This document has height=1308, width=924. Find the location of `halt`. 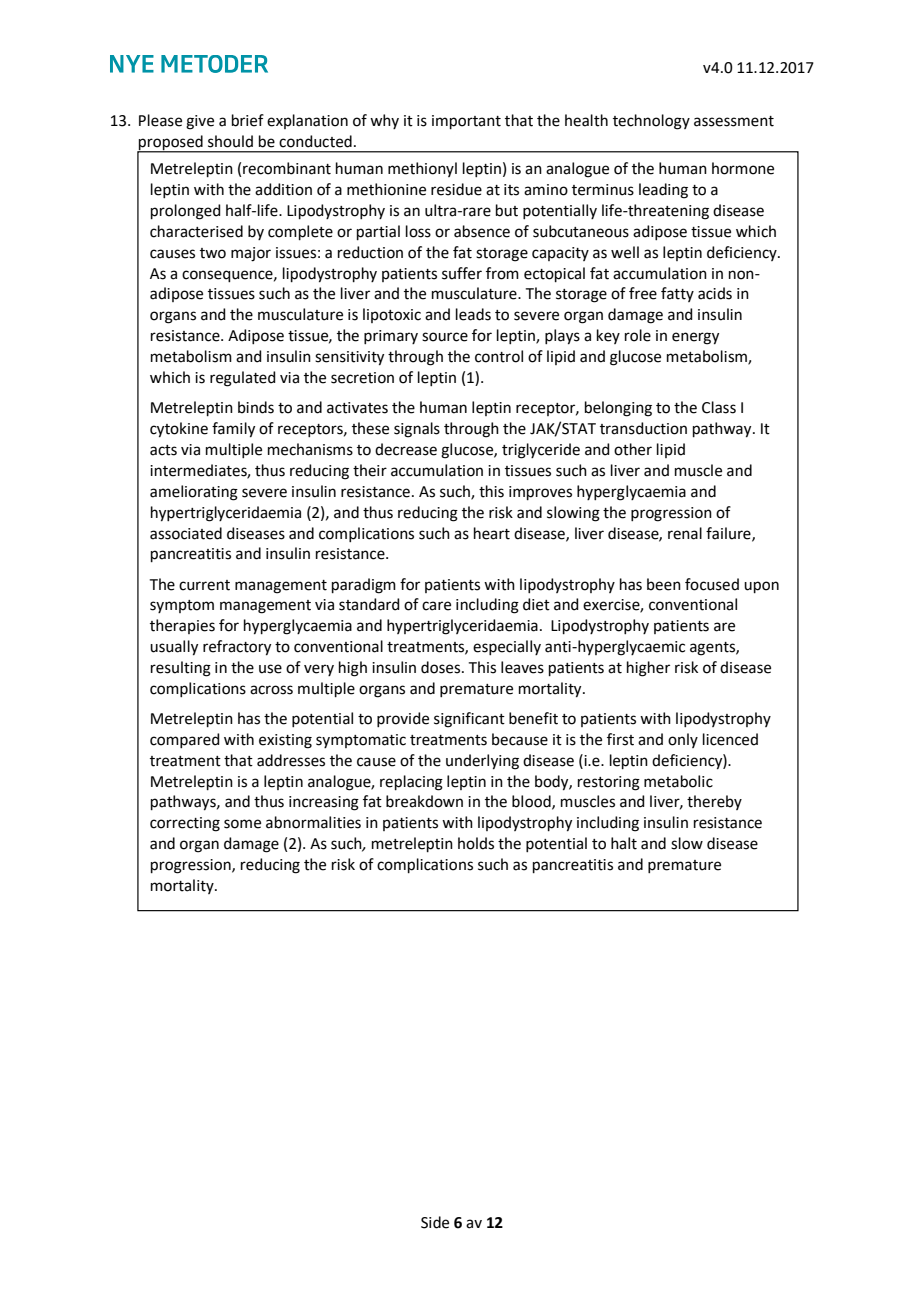

halt is located at coordinates (624, 843).
